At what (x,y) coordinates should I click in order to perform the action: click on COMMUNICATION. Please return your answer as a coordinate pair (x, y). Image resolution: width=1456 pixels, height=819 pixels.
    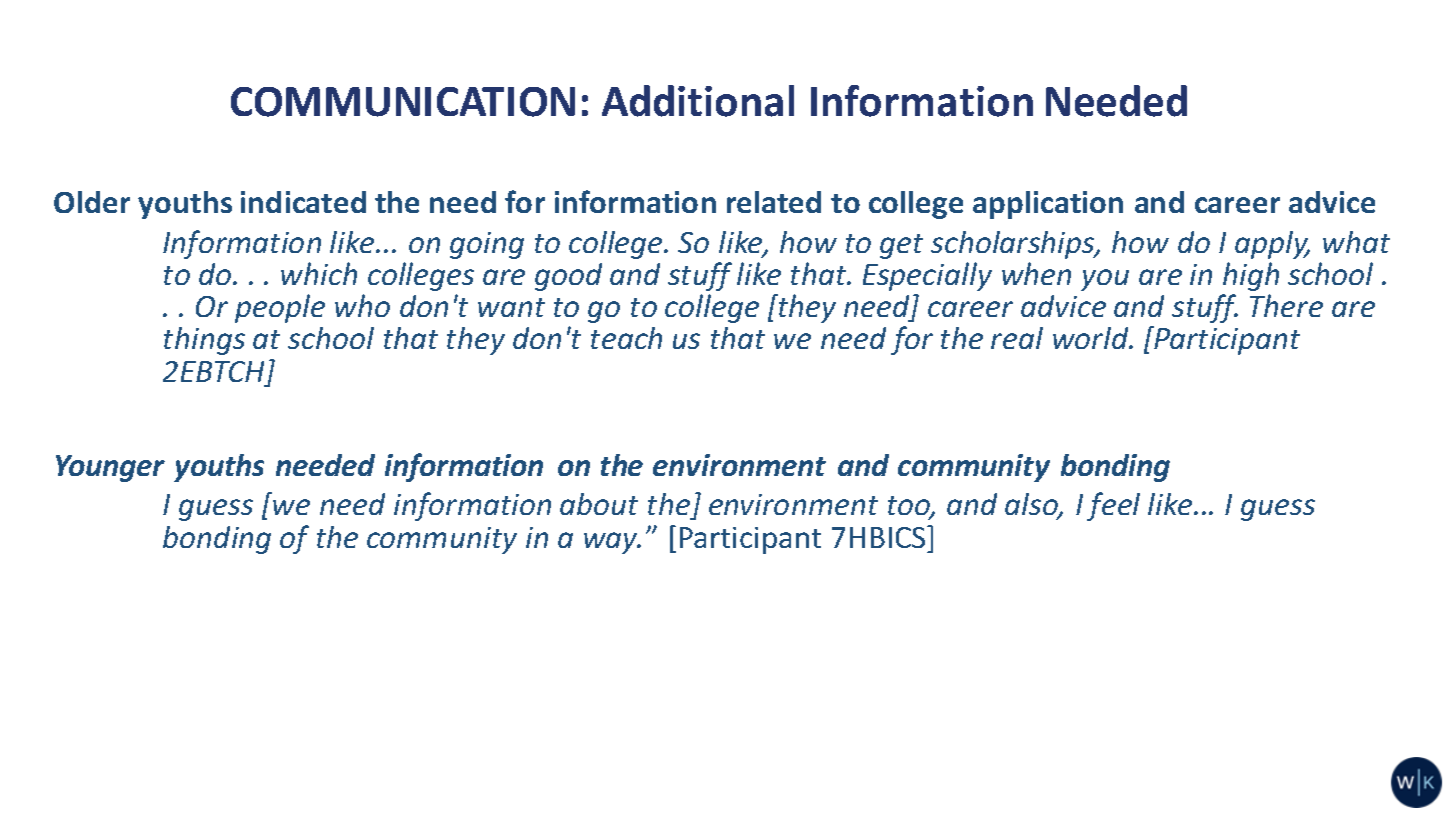
    Looking at the image, I should click on (403, 102).
